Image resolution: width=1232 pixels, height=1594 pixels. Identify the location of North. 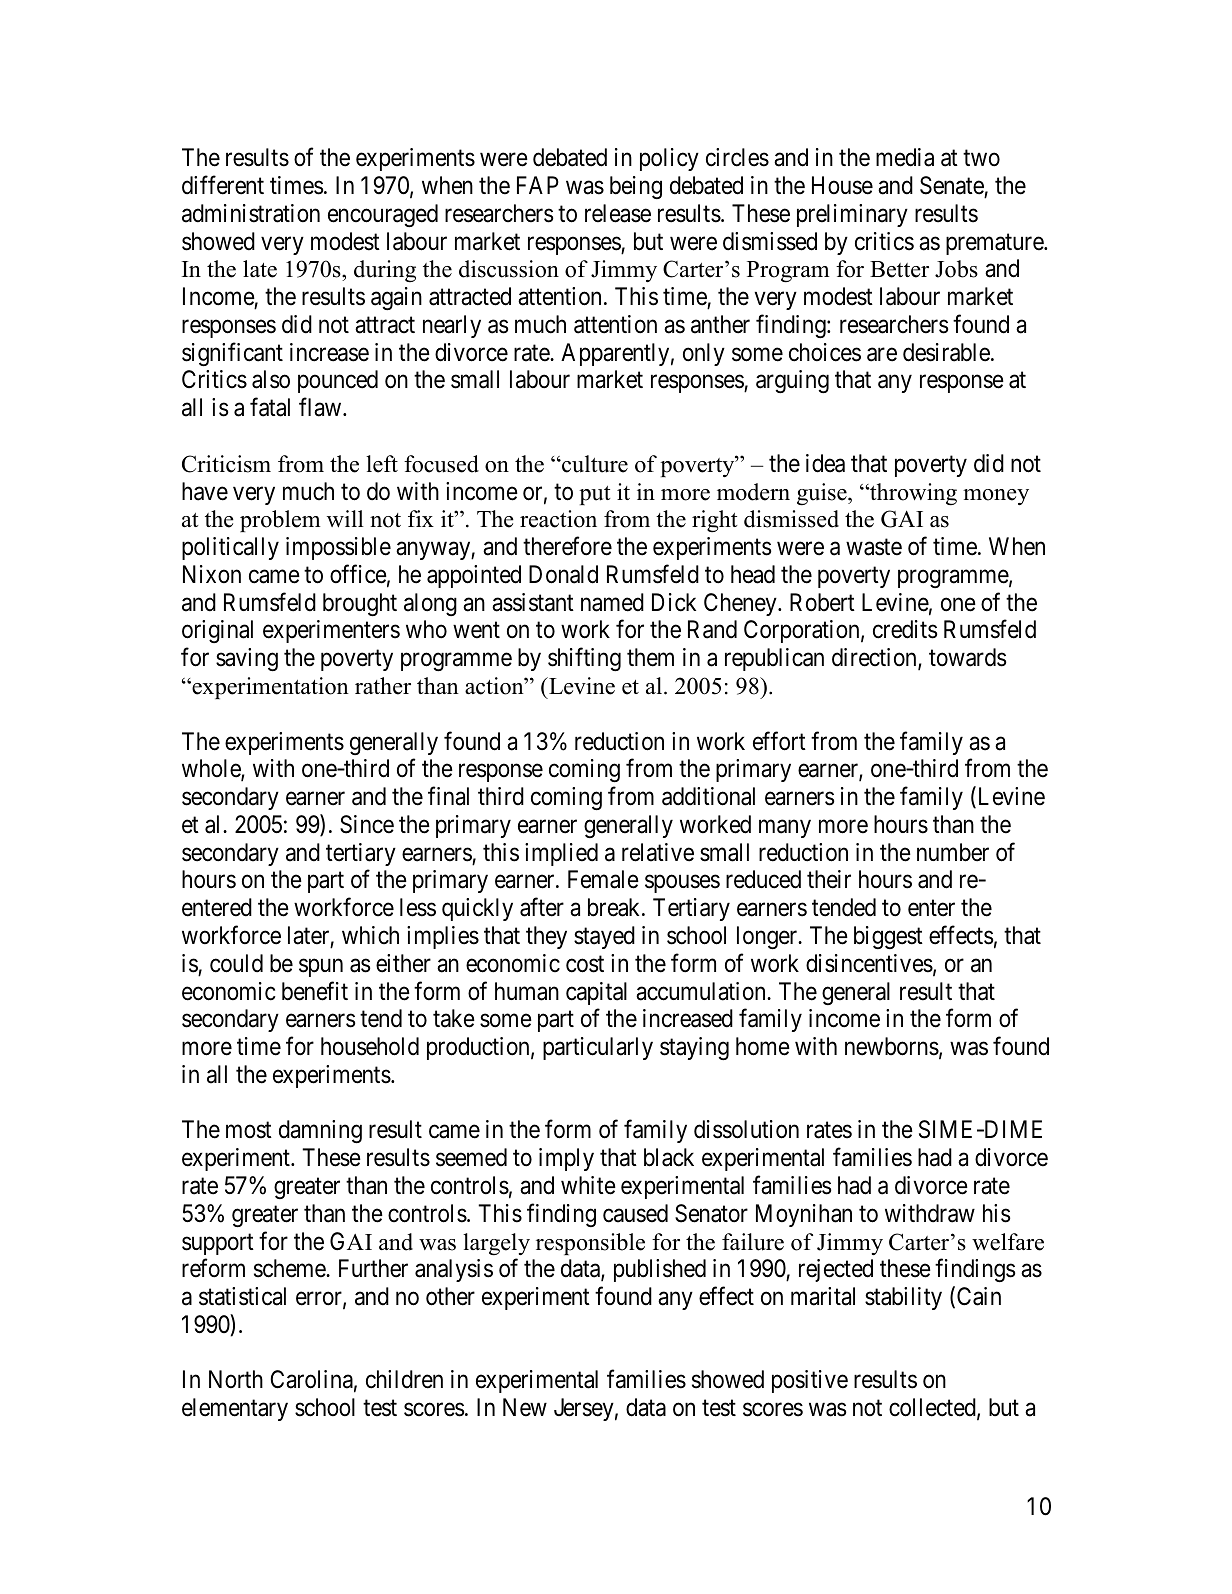
(236, 1379).
